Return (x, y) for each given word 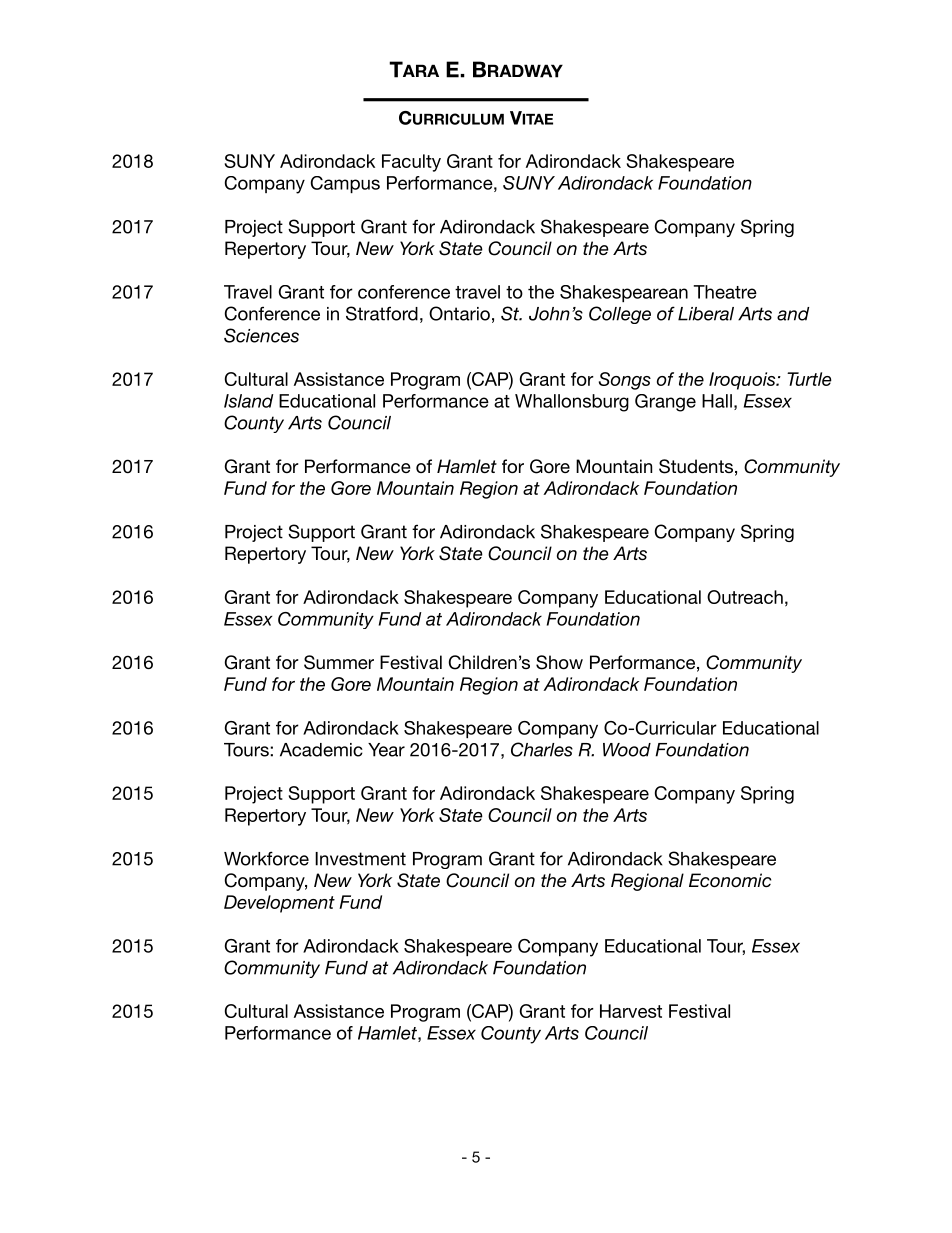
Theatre (725, 292)
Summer (339, 662)
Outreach (745, 597)
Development (279, 904)
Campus (345, 184)
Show (559, 662)
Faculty (411, 163)
